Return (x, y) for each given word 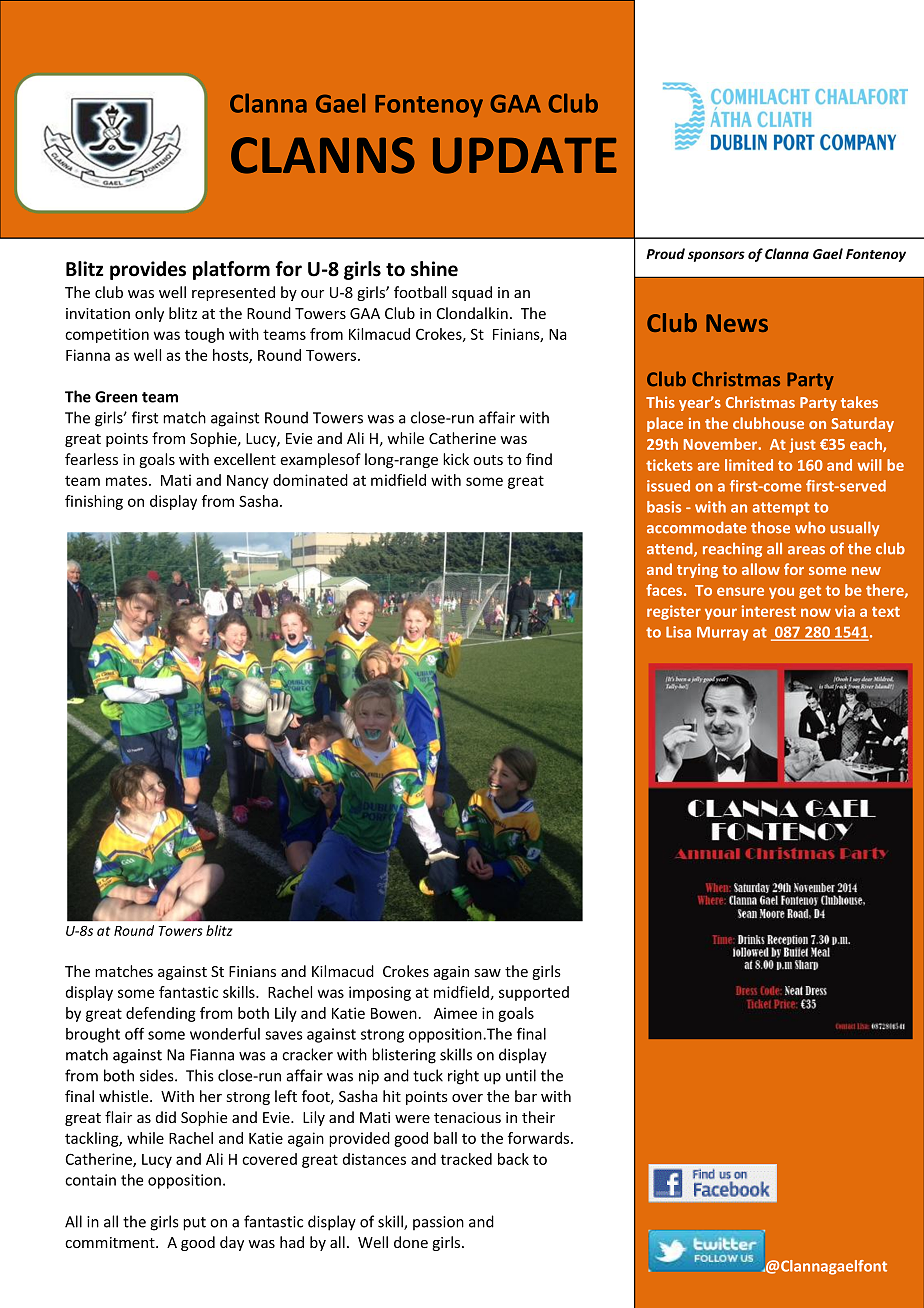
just (802, 445)
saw (488, 973)
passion (438, 1223)
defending (161, 1014)
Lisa (678, 632)
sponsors (716, 256)
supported (534, 993)
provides (148, 270)
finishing (94, 502)
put (194, 1224)
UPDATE (525, 155)
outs (488, 460)
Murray (722, 634)
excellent (245, 459)
